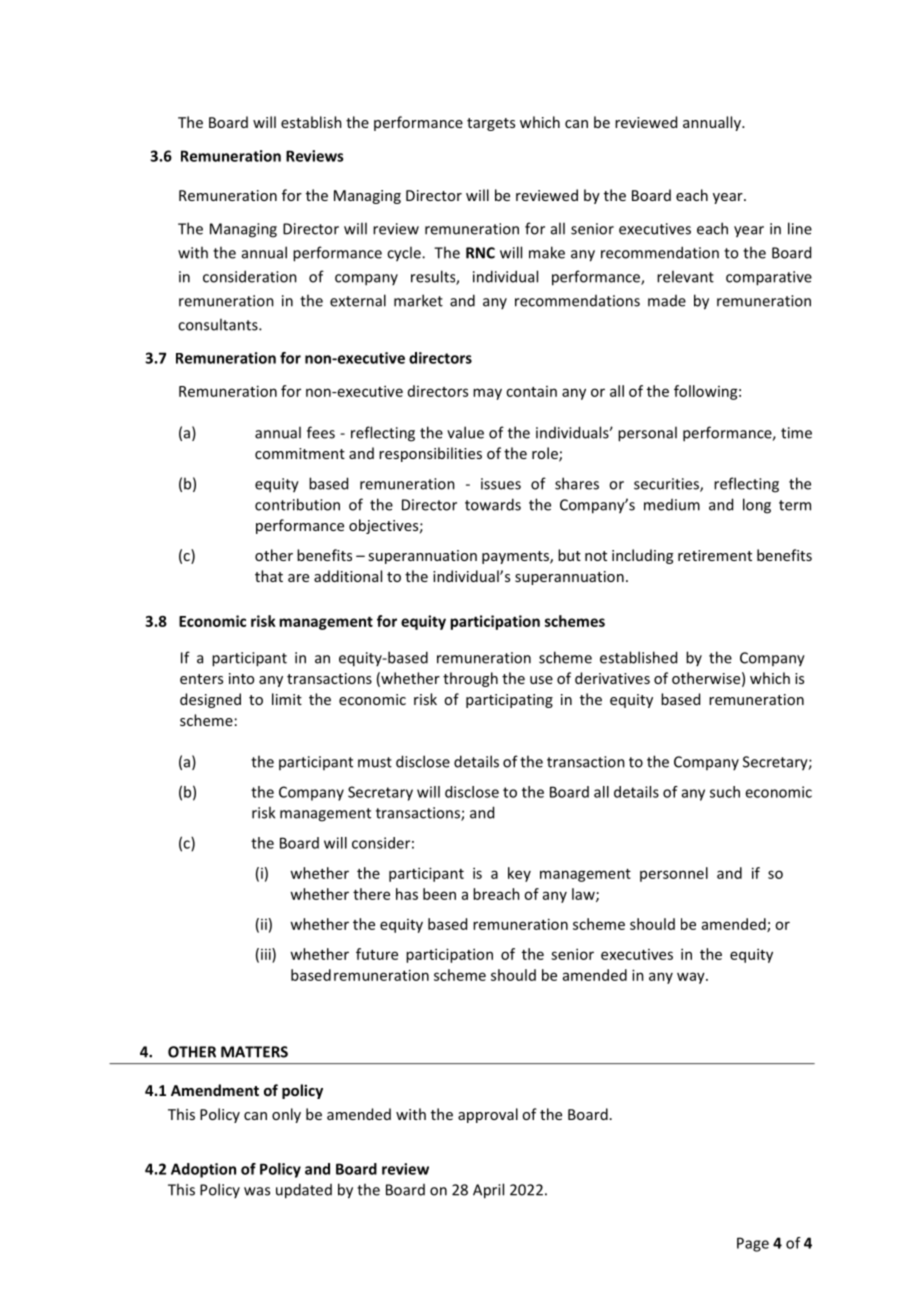 This screenshot has height=1308, width=924. Describe the element at coordinates (257, 1191) in the screenshot. I see `was` at that location.
